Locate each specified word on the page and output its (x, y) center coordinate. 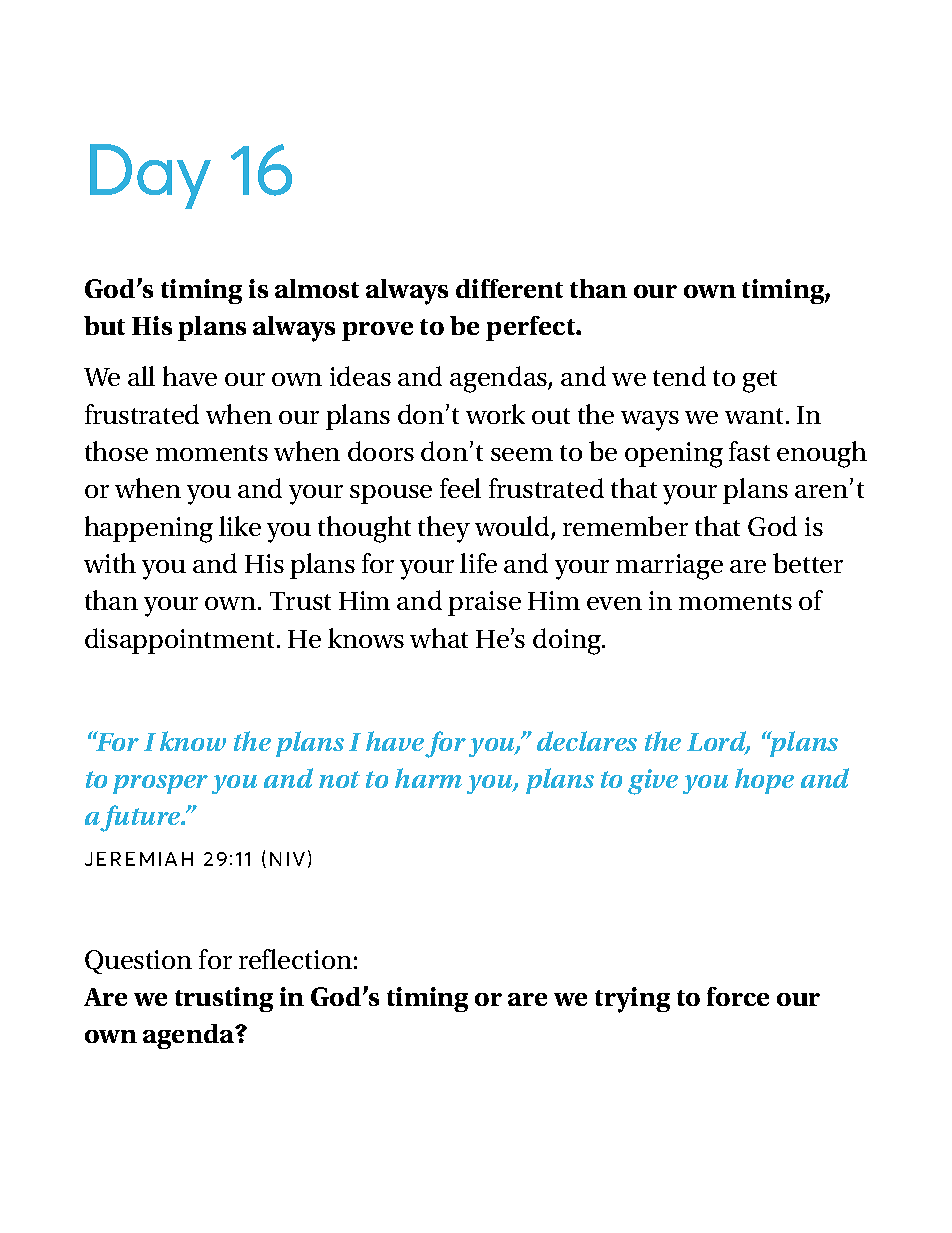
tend (679, 376)
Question (138, 962)
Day (150, 176)
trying (632, 1000)
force (738, 996)
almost (317, 288)
